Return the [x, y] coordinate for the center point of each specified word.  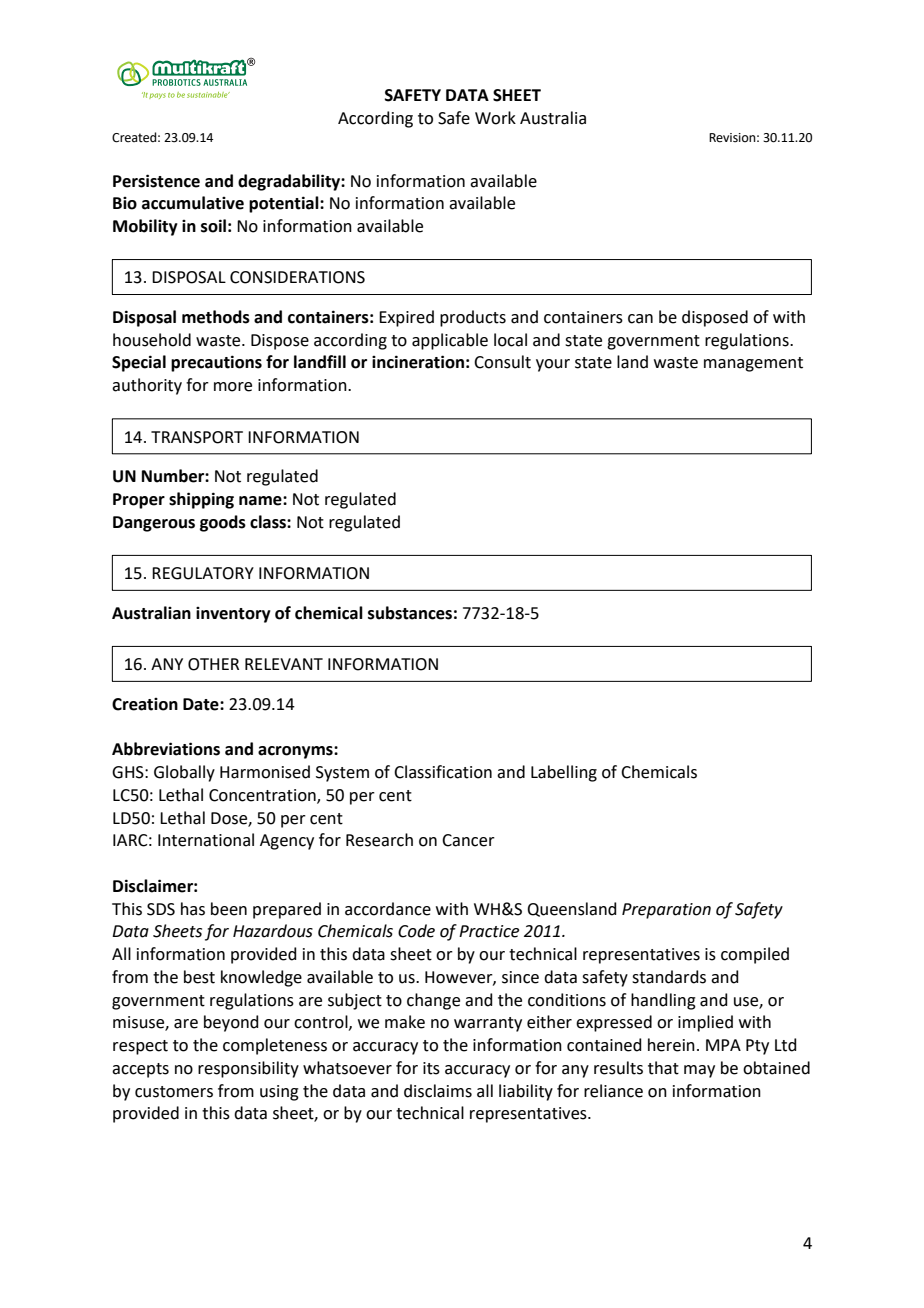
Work [495, 118]
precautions [216, 363]
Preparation [666, 911]
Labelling [564, 773]
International [206, 840]
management [753, 364]
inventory [233, 615]
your [553, 365]
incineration [418, 362]
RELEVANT [284, 664]
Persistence [156, 181]
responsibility [248, 1069]
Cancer [468, 840]
